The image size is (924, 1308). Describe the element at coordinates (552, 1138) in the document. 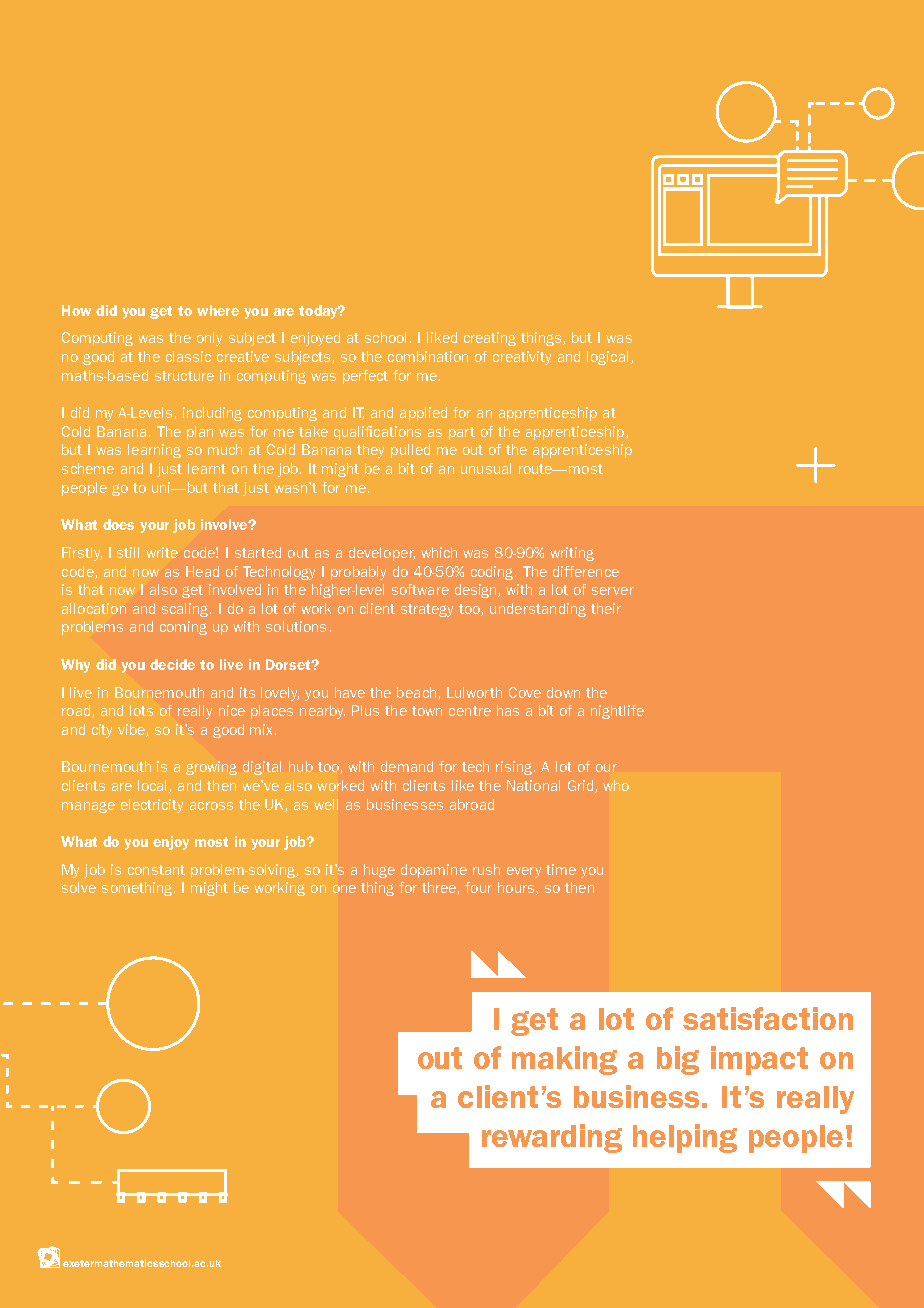

I see `rewarding` at that location.
